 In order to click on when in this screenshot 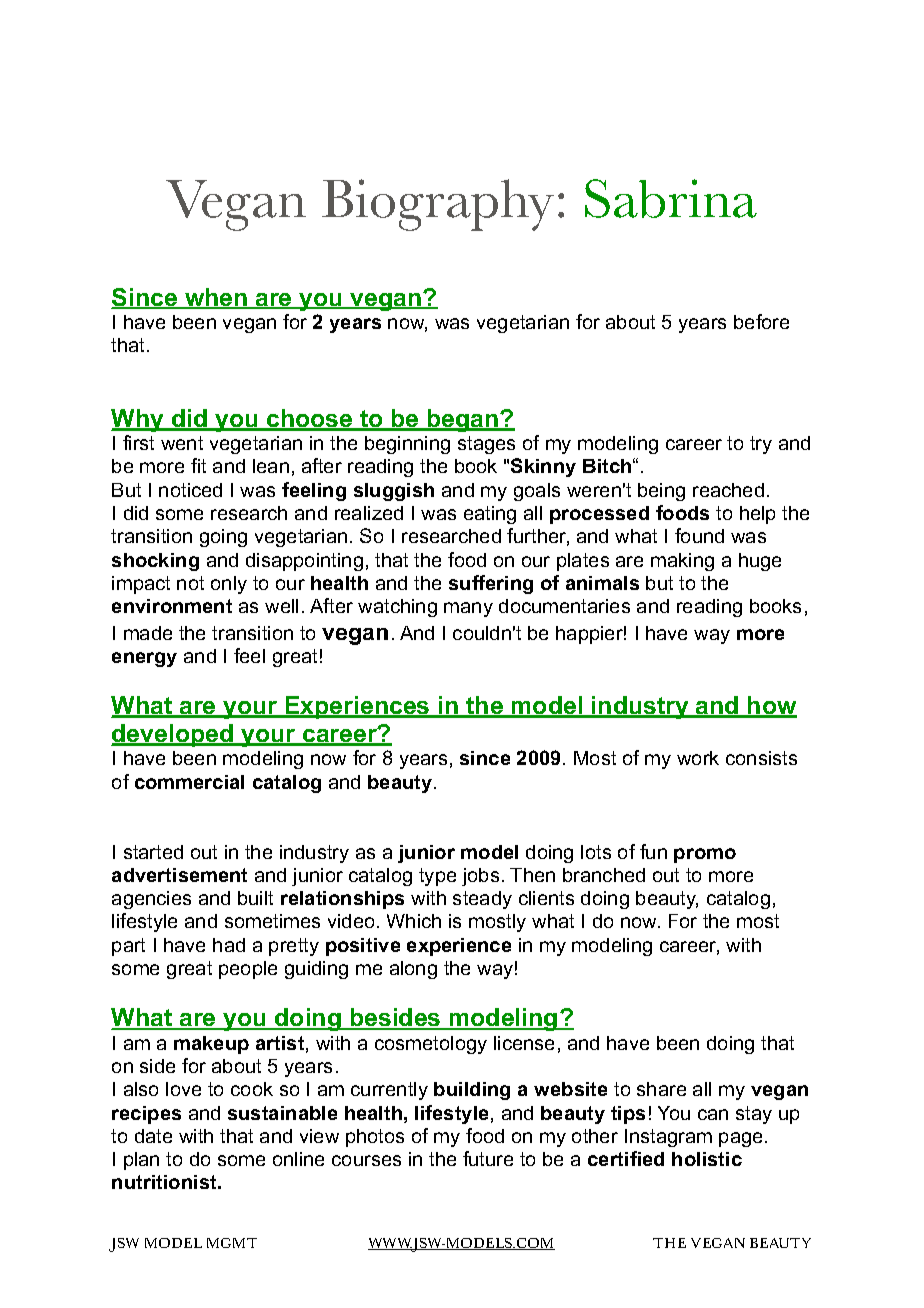, I will do `click(216, 298)`.
